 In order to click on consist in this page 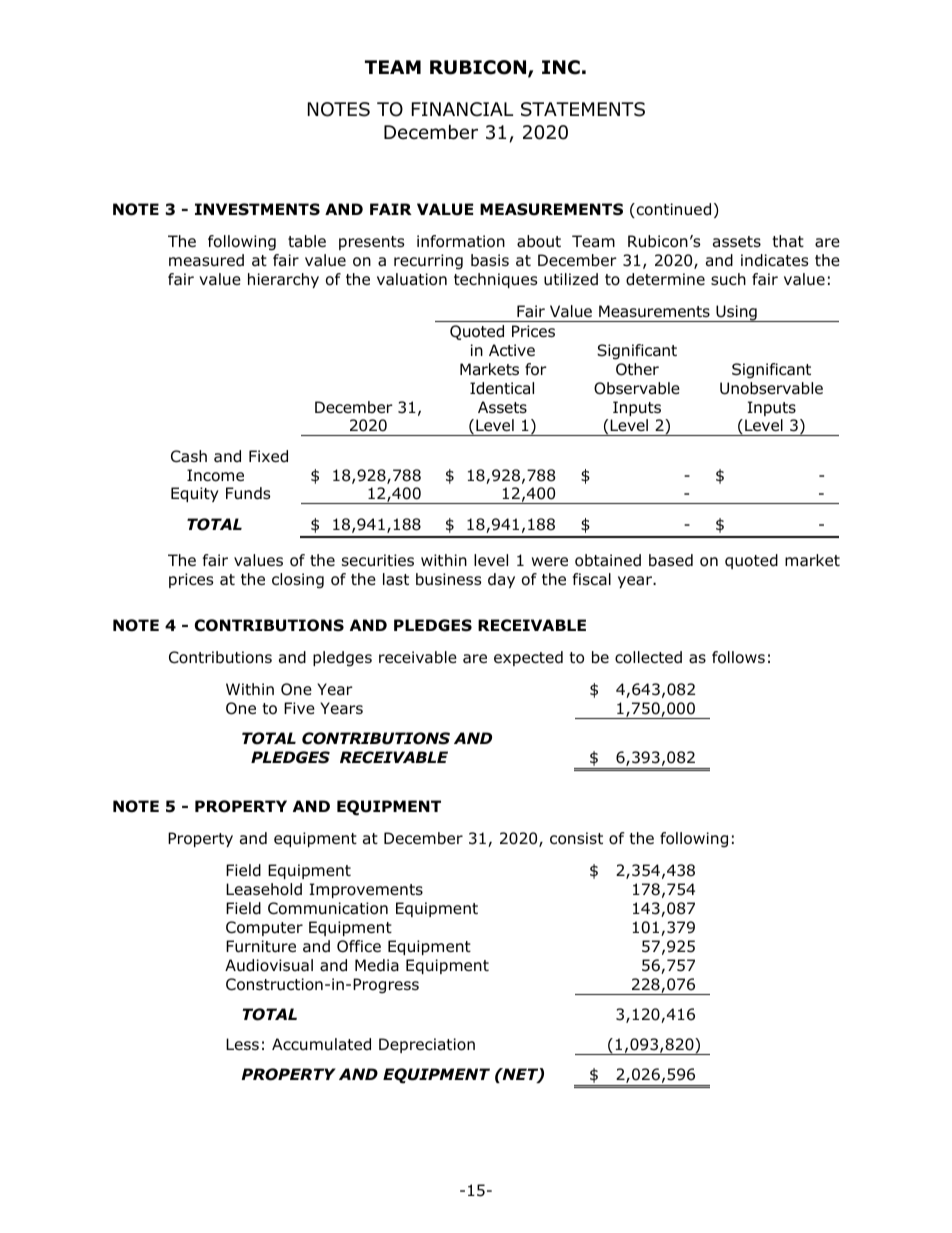, I will do `click(576, 838)`.
